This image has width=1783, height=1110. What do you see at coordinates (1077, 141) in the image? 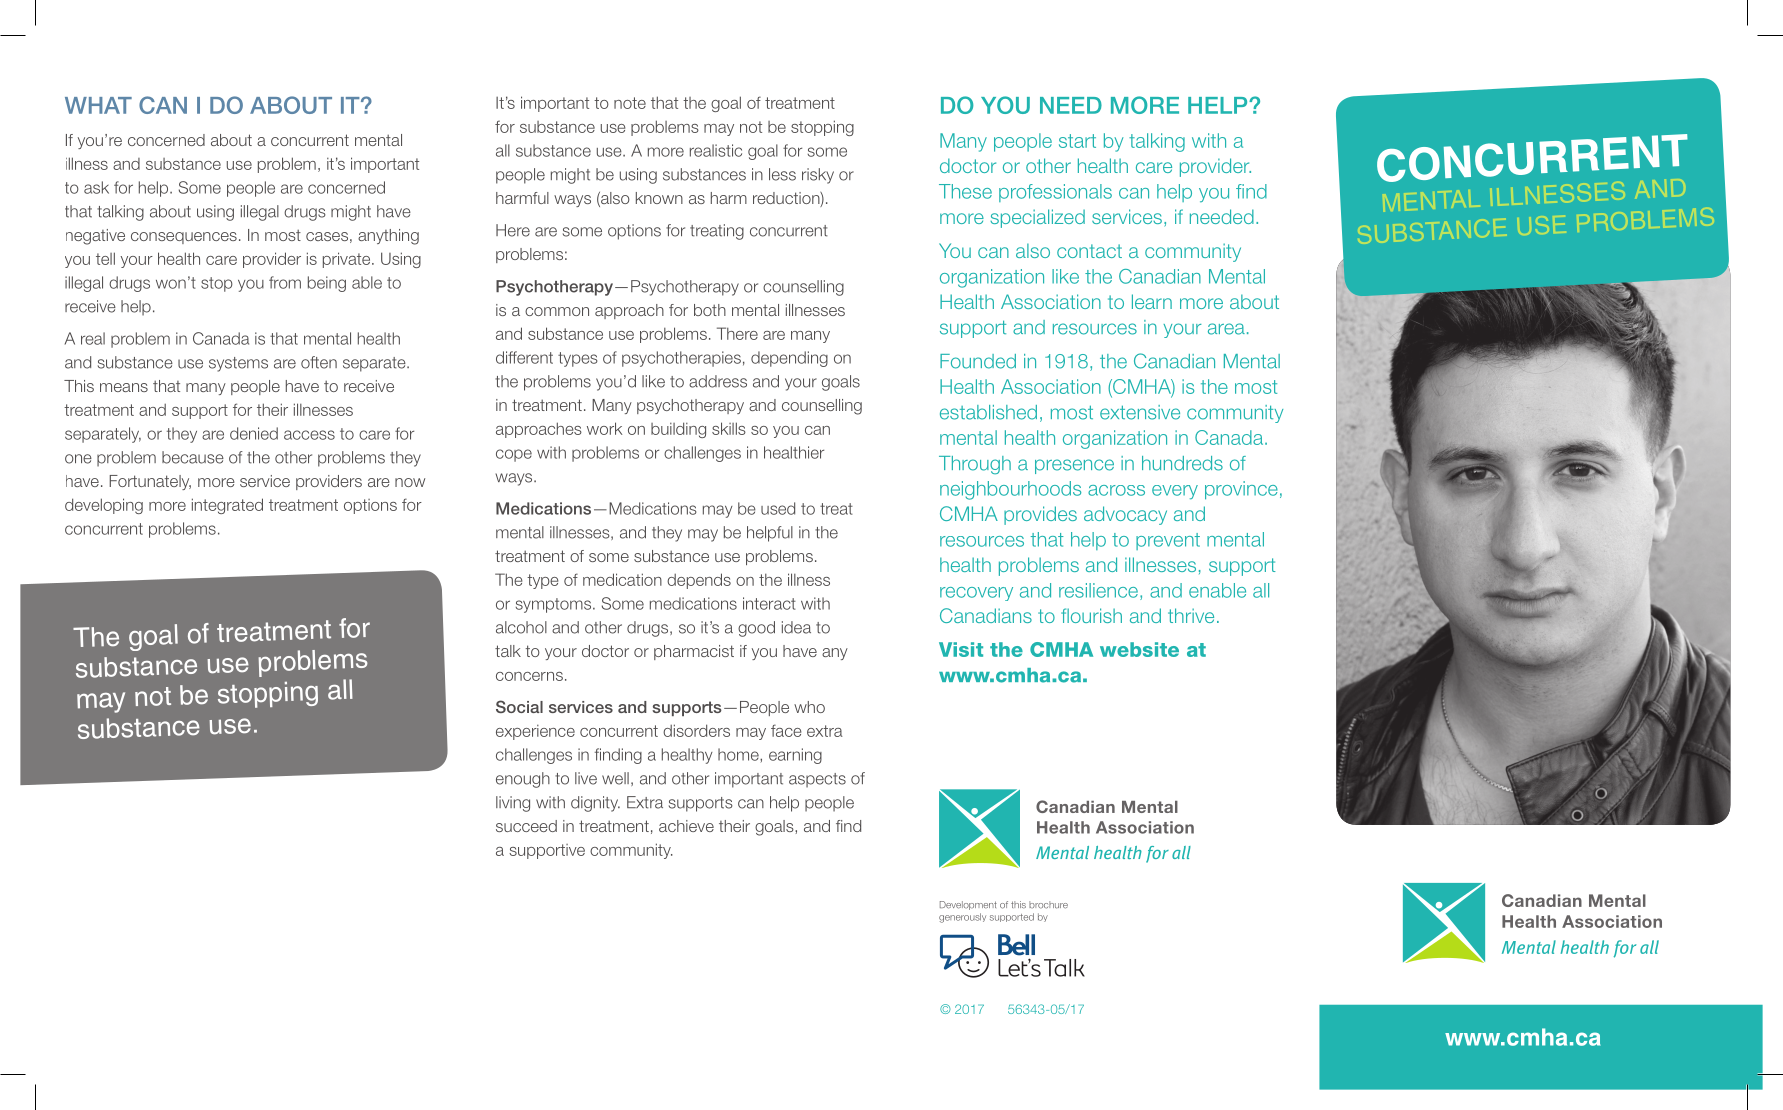
I see `start` at bounding box center [1077, 141].
